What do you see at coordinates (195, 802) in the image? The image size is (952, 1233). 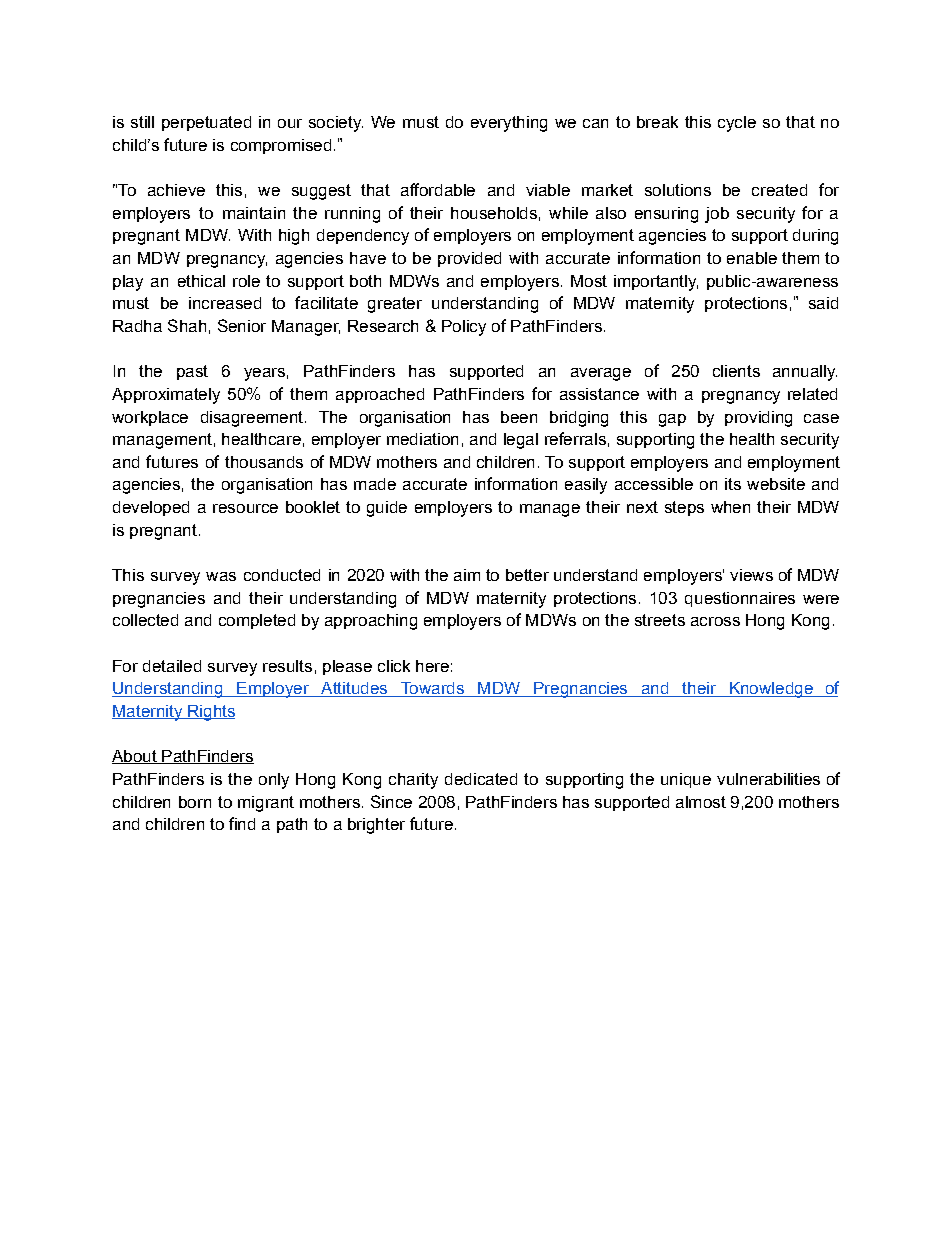 I see `born` at bounding box center [195, 802].
